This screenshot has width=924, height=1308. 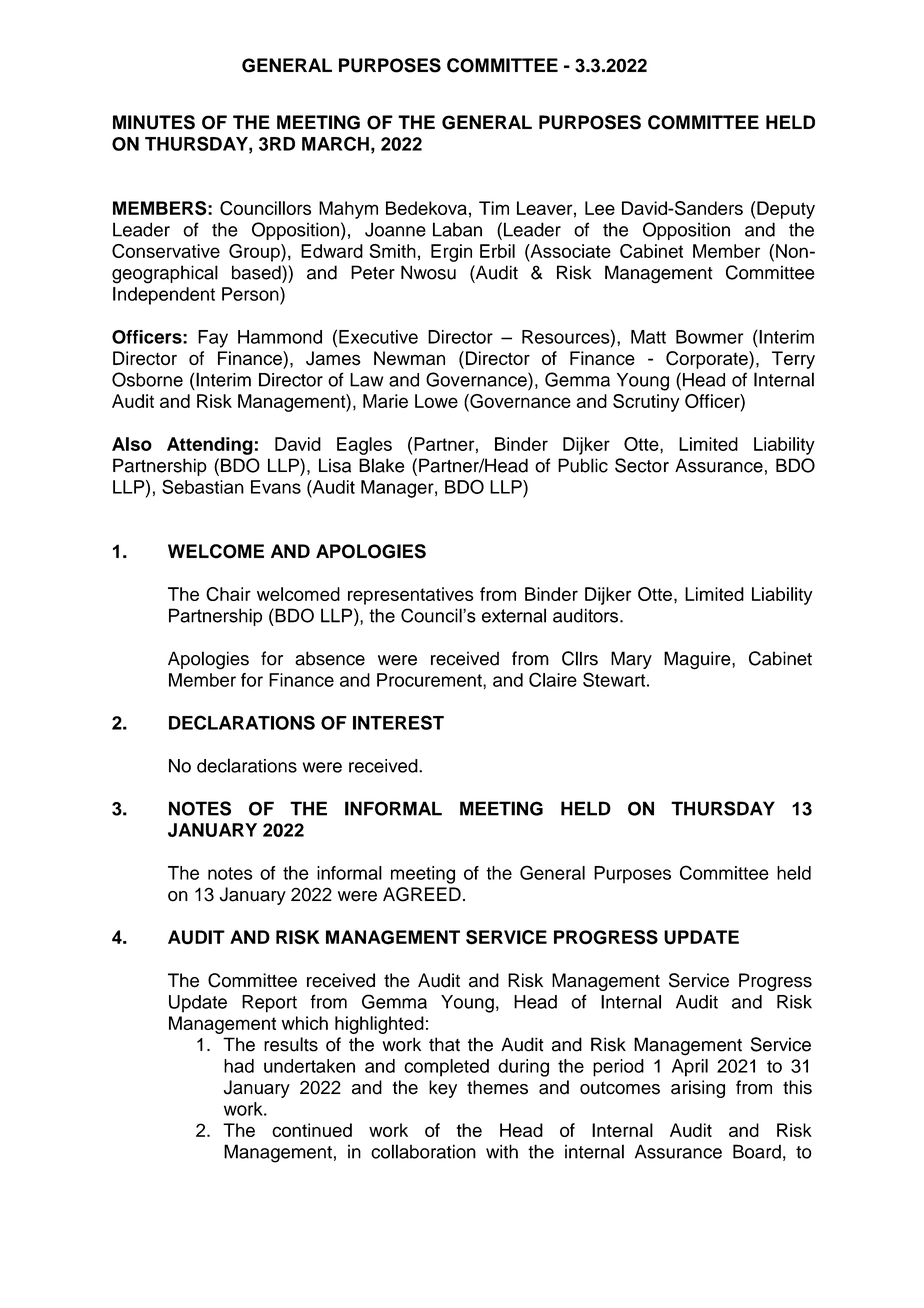 I want to click on had, so click(x=239, y=1066).
